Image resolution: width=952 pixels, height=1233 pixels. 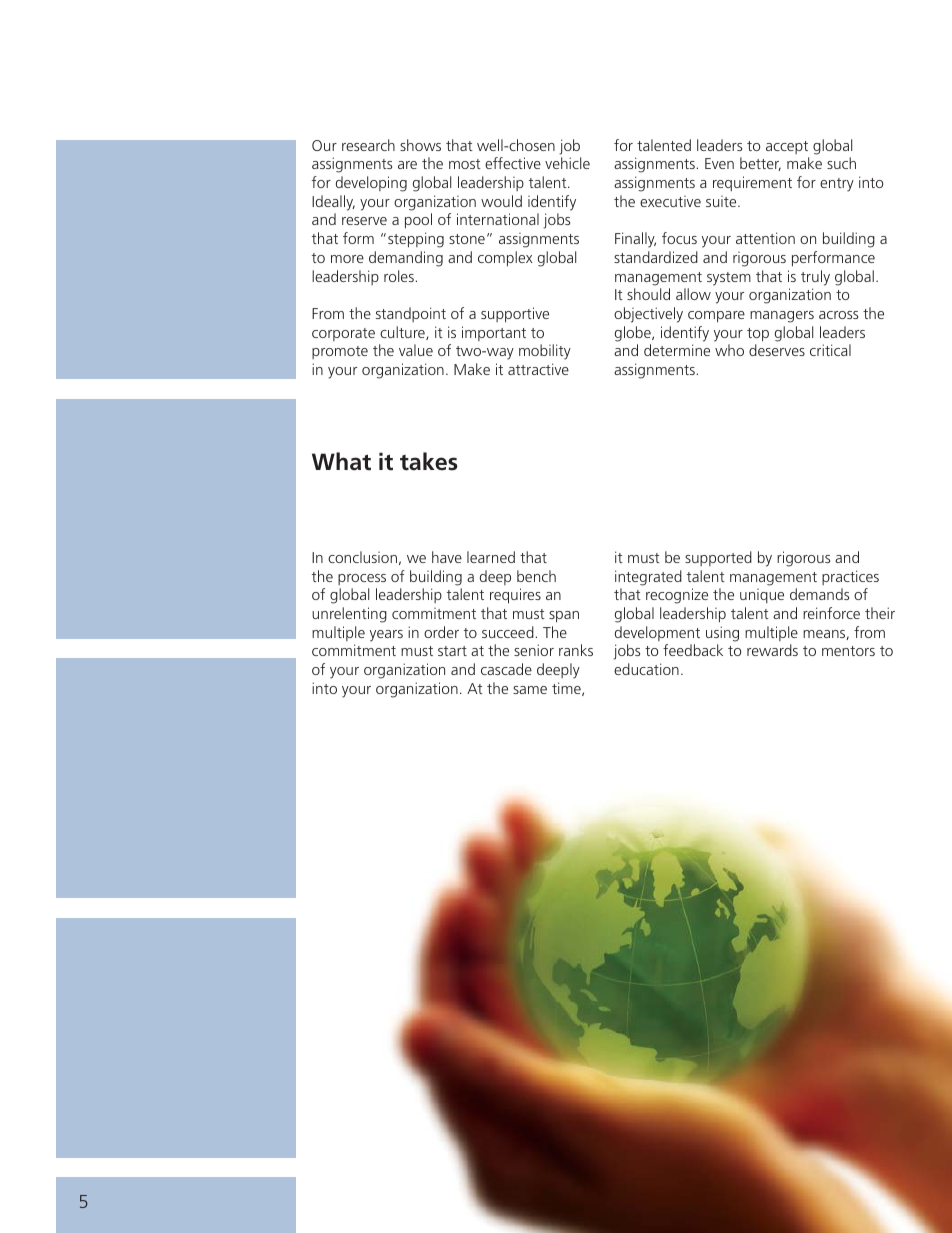 What do you see at coordinates (403, 333) in the screenshot?
I see `culture` at bounding box center [403, 333].
